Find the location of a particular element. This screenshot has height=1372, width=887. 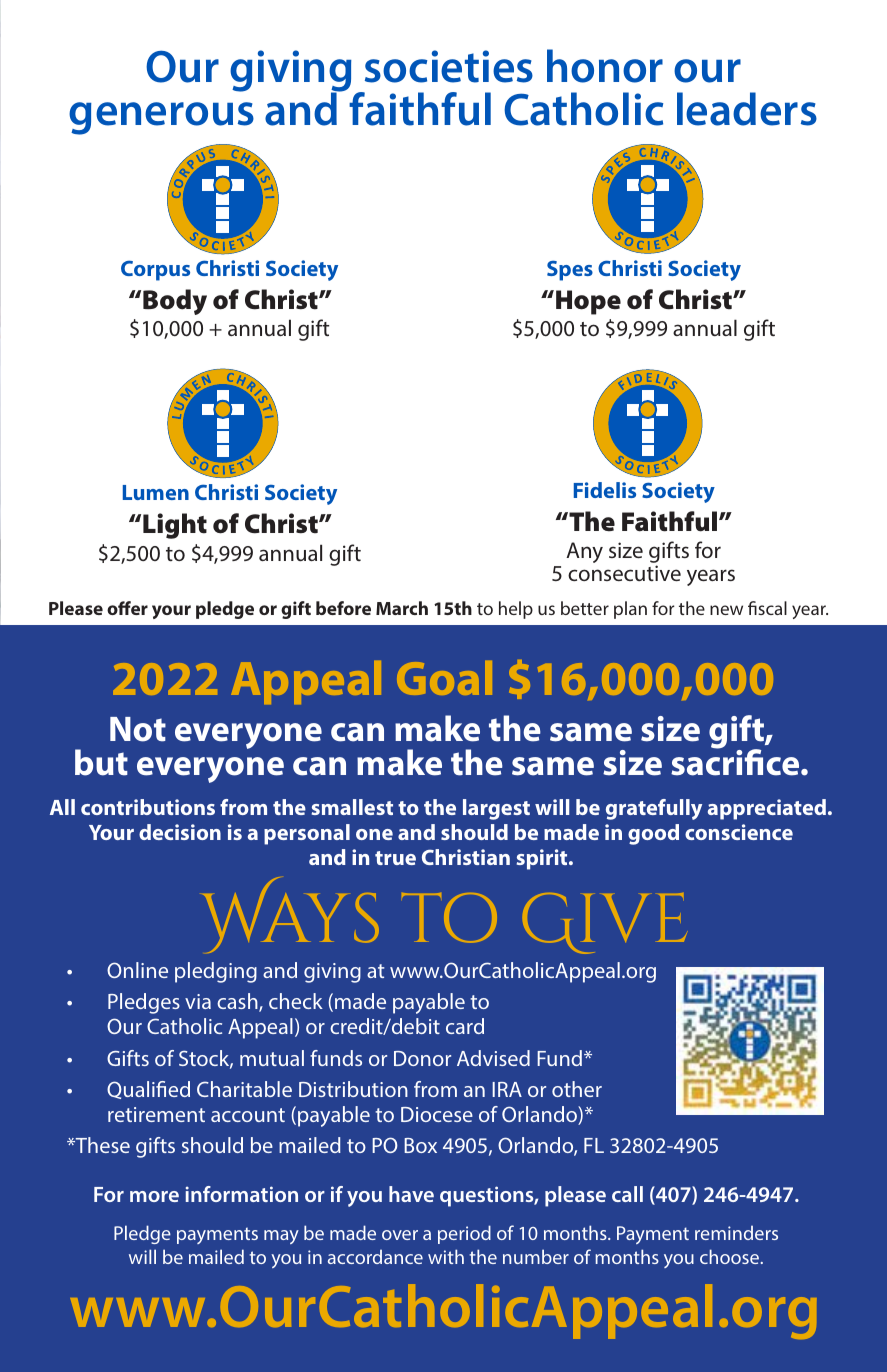

period is located at coordinates (464, 1234).
